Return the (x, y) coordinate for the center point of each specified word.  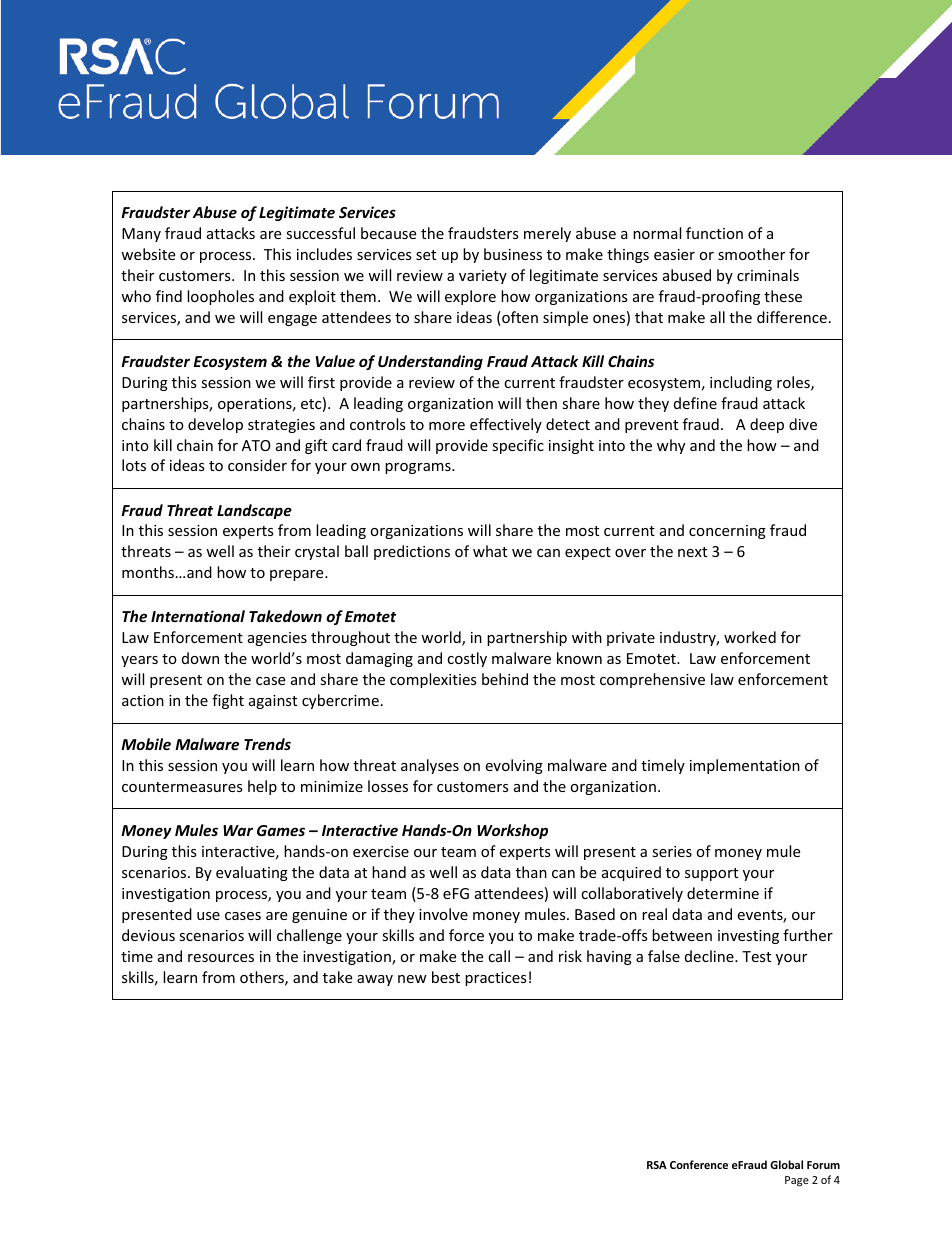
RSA (657, 1165)
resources (221, 958)
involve (443, 914)
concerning (727, 532)
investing (748, 937)
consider (257, 465)
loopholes (220, 297)
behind (505, 679)
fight (228, 701)
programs (419, 468)
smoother (751, 254)
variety (483, 277)
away (375, 980)
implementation (745, 766)
